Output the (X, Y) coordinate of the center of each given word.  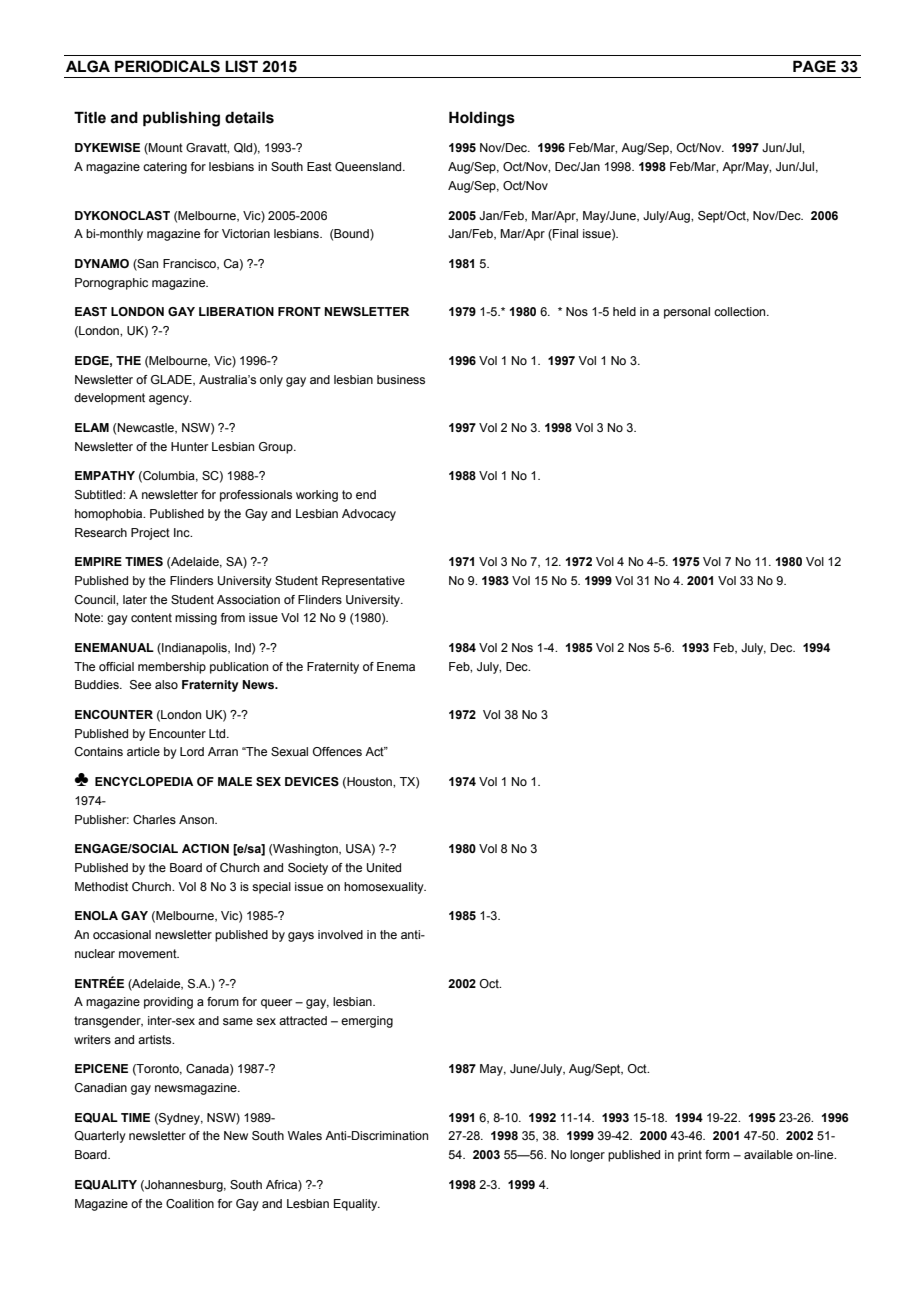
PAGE (814, 66)
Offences (337, 751)
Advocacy (369, 515)
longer (587, 1156)
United (384, 868)
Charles (154, 819)
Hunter (189, 446)
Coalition (190, 1203)
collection (741, 311)
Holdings (482, 119)
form (717, 1154)
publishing (181, 119)
